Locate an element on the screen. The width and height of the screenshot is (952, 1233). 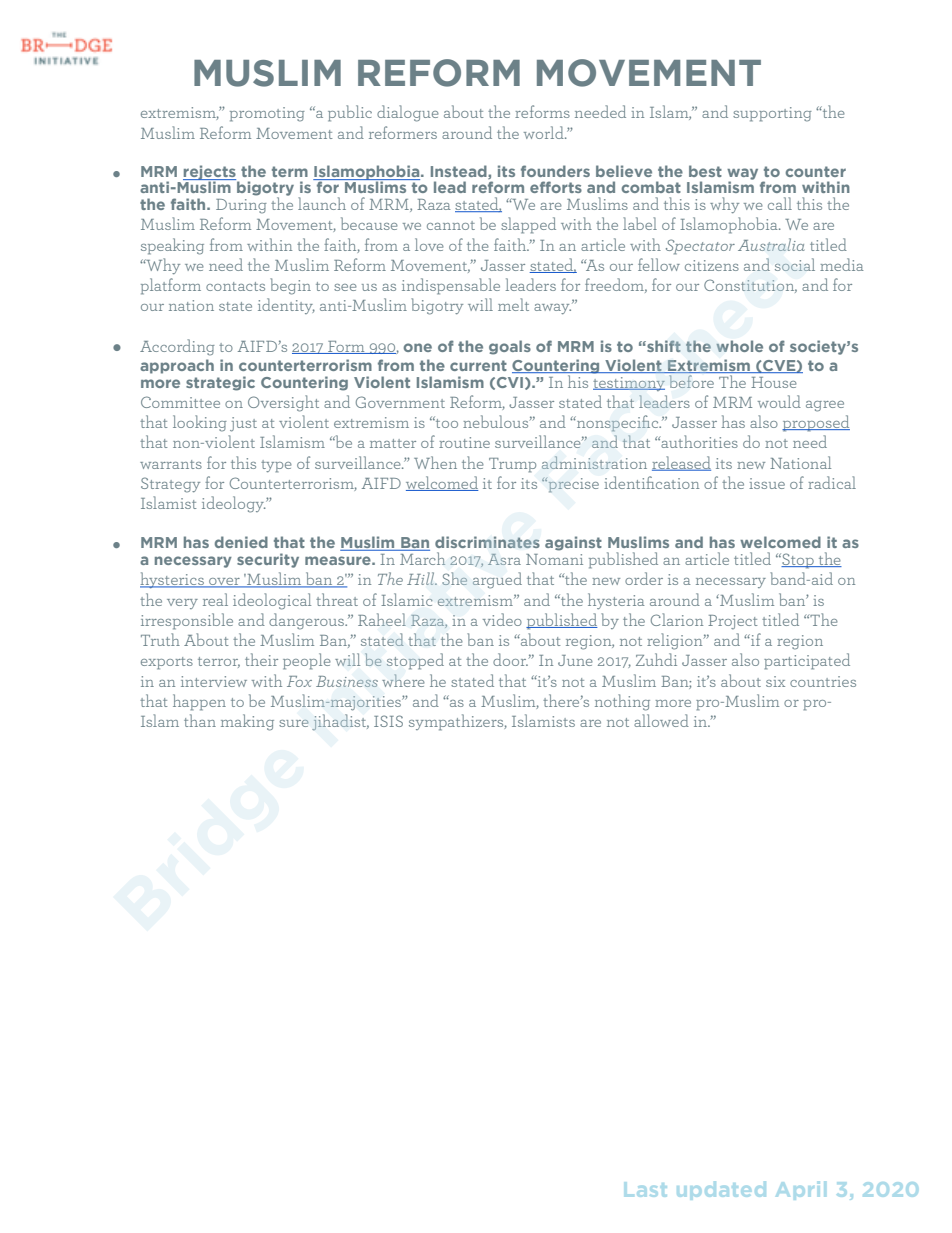
making is located at coordinates (247, 722).
